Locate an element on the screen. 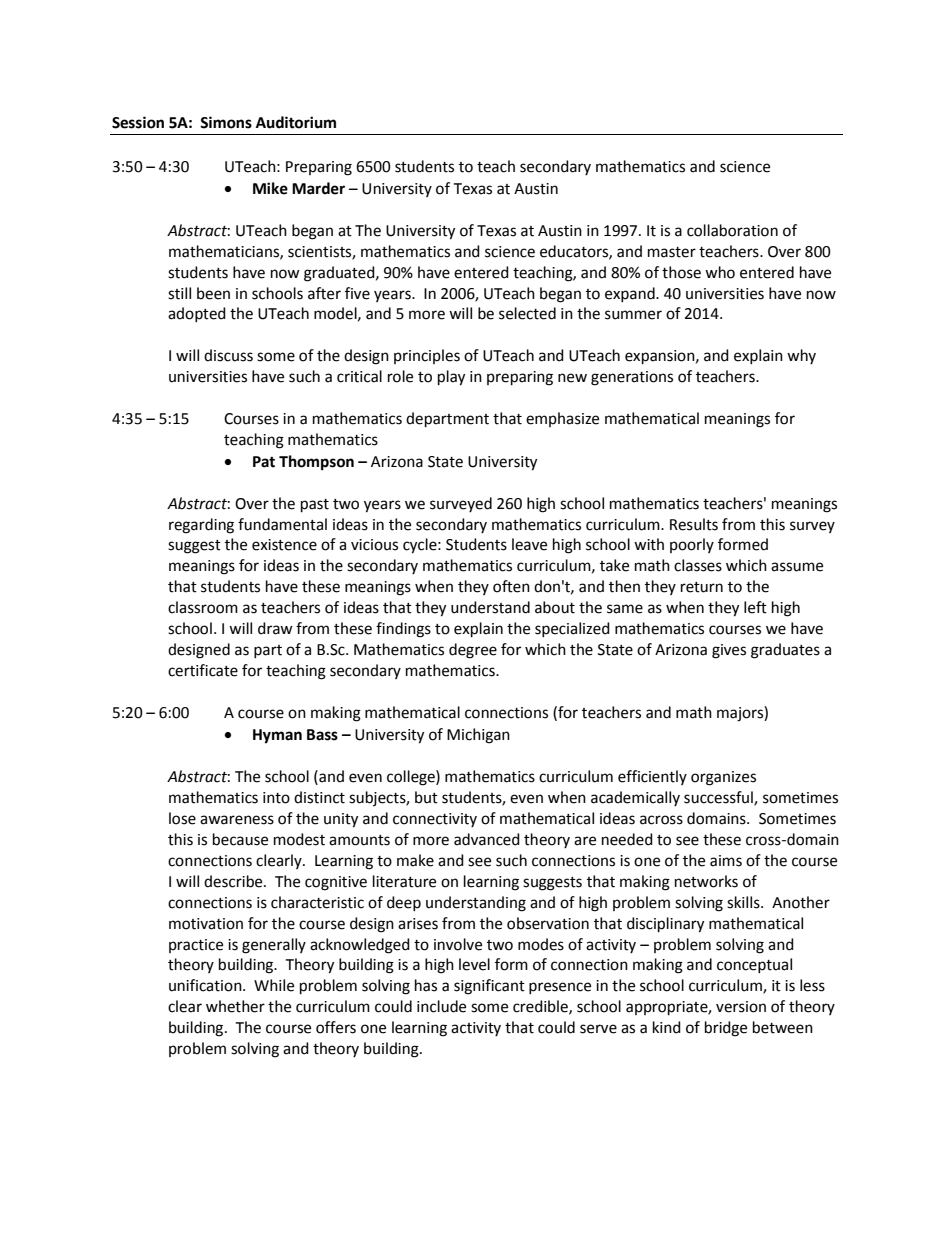 The image size is (952, 1233). play is located at coordinates (451, 378).
